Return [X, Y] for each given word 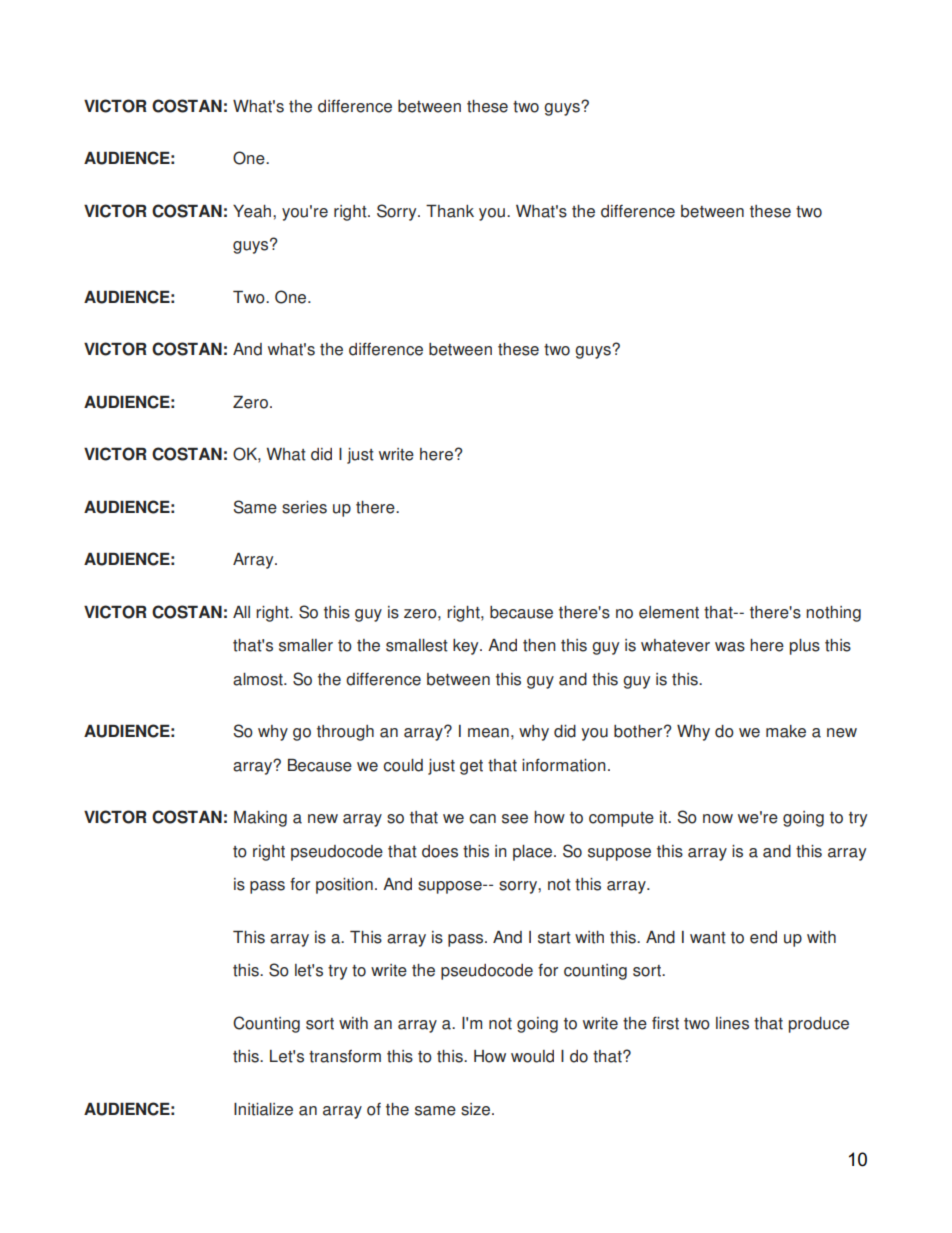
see [515, 819]
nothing [833, 614]
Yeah [253, 211]
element [669, 612]
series [304, 507]
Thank [450, 211]
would [532, 1056]
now [718, 819]
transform [345, 1056]
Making [260, 819]
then [539, 645]
